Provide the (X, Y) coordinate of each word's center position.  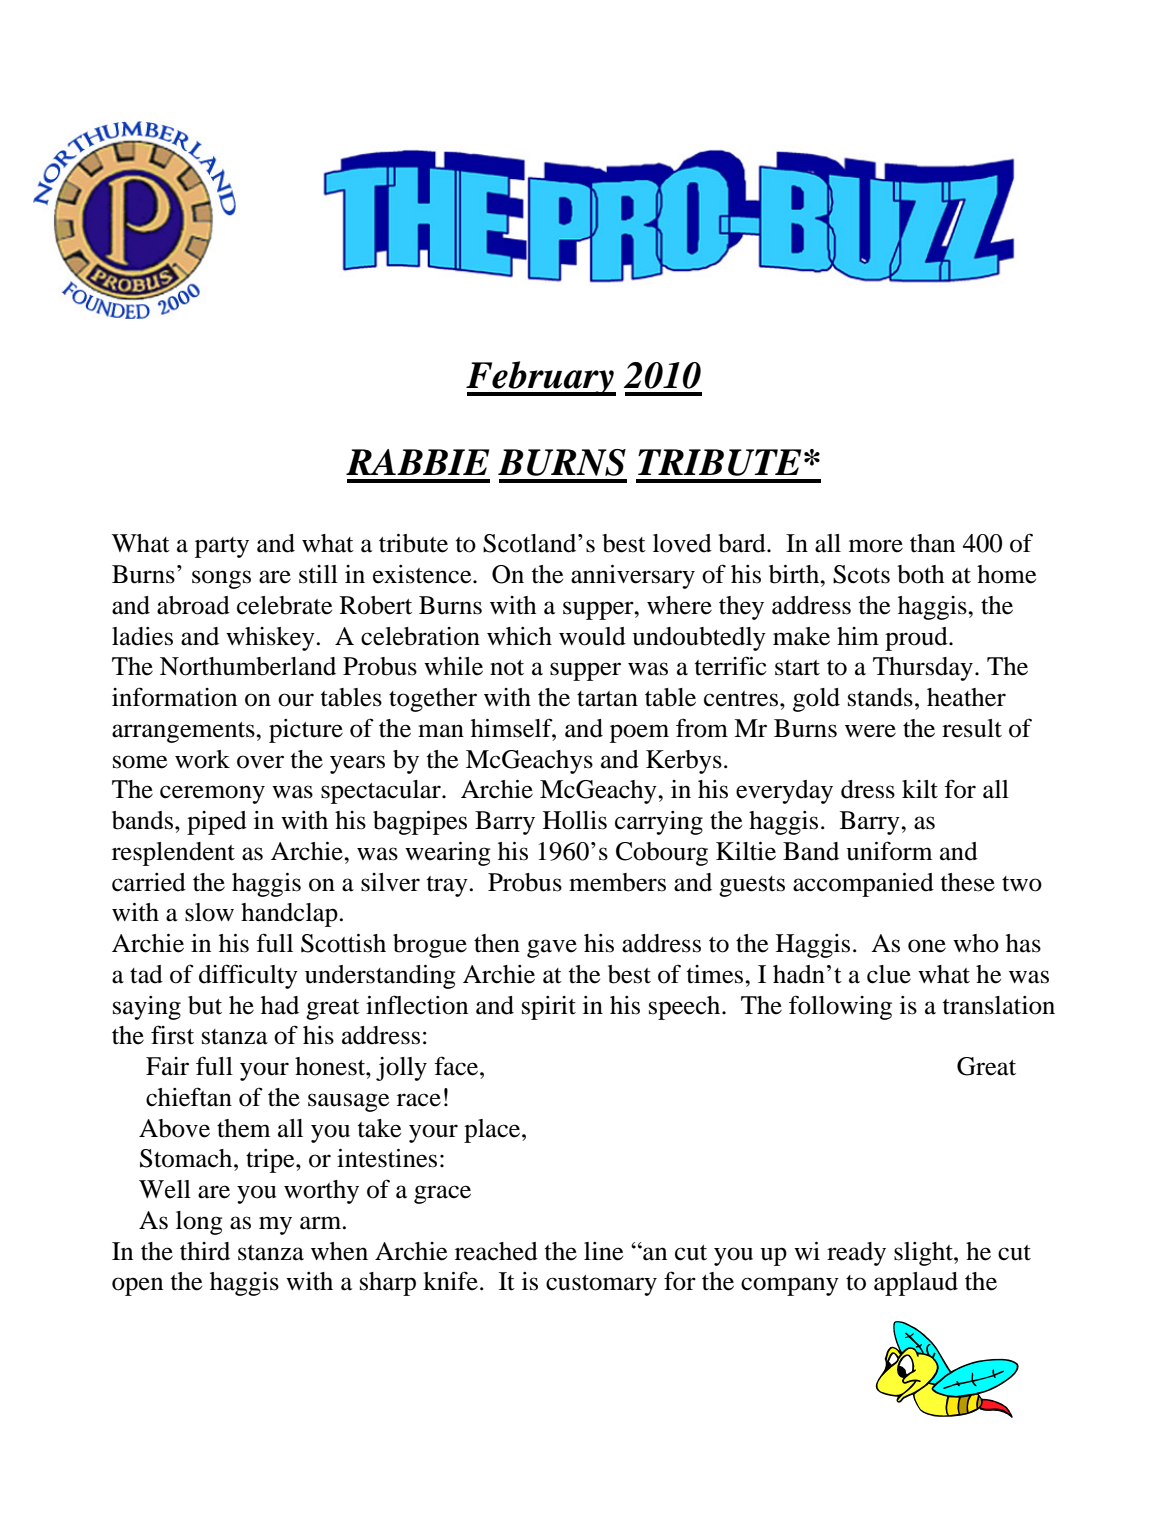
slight (924, 1254)
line (603, 1251)
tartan (607, 699)
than (932, 543)
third (205, 1251)
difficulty (248, 976)
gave (552, 948)
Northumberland (248, 666)
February (541, 378)
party (222, 547)
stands (880, 697)
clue (889, 974)
